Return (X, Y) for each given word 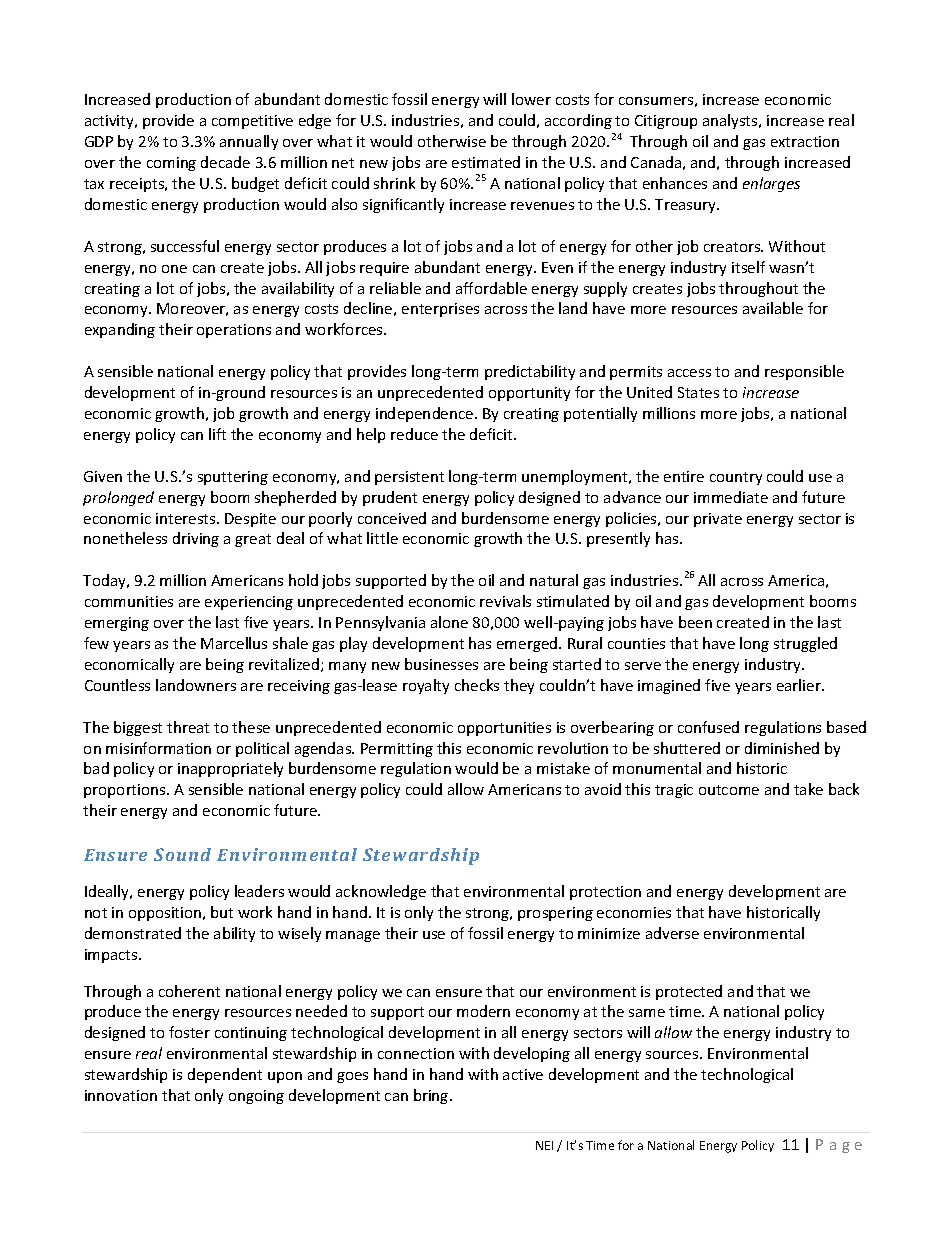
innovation (121, 1095)
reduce (414, 434)
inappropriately (230, 769)
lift (217, 434)
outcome (729, 790)
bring (432, 1096)
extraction (805, 141)
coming (171, 164)
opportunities (504, 729)
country (736, 478)
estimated (486, 162)
